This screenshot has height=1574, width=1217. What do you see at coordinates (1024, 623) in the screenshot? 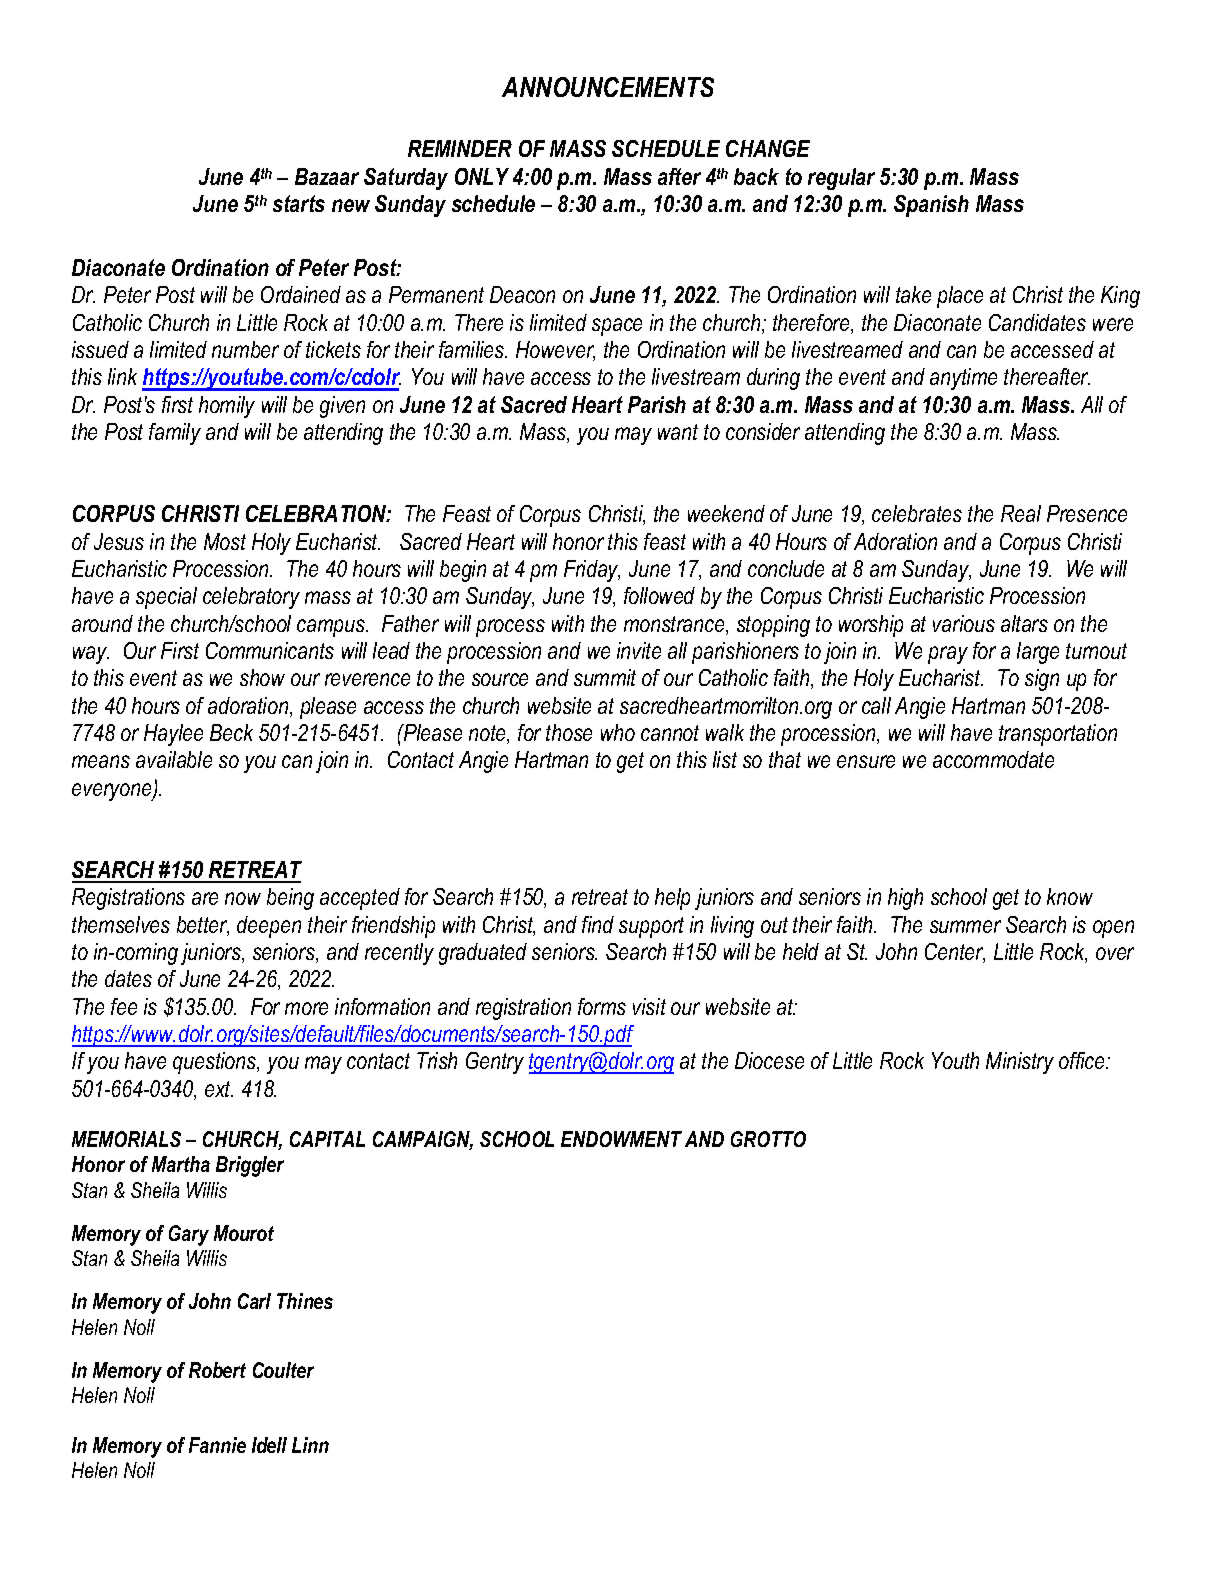
I see `altars` at bounding box center [1024, 623].
